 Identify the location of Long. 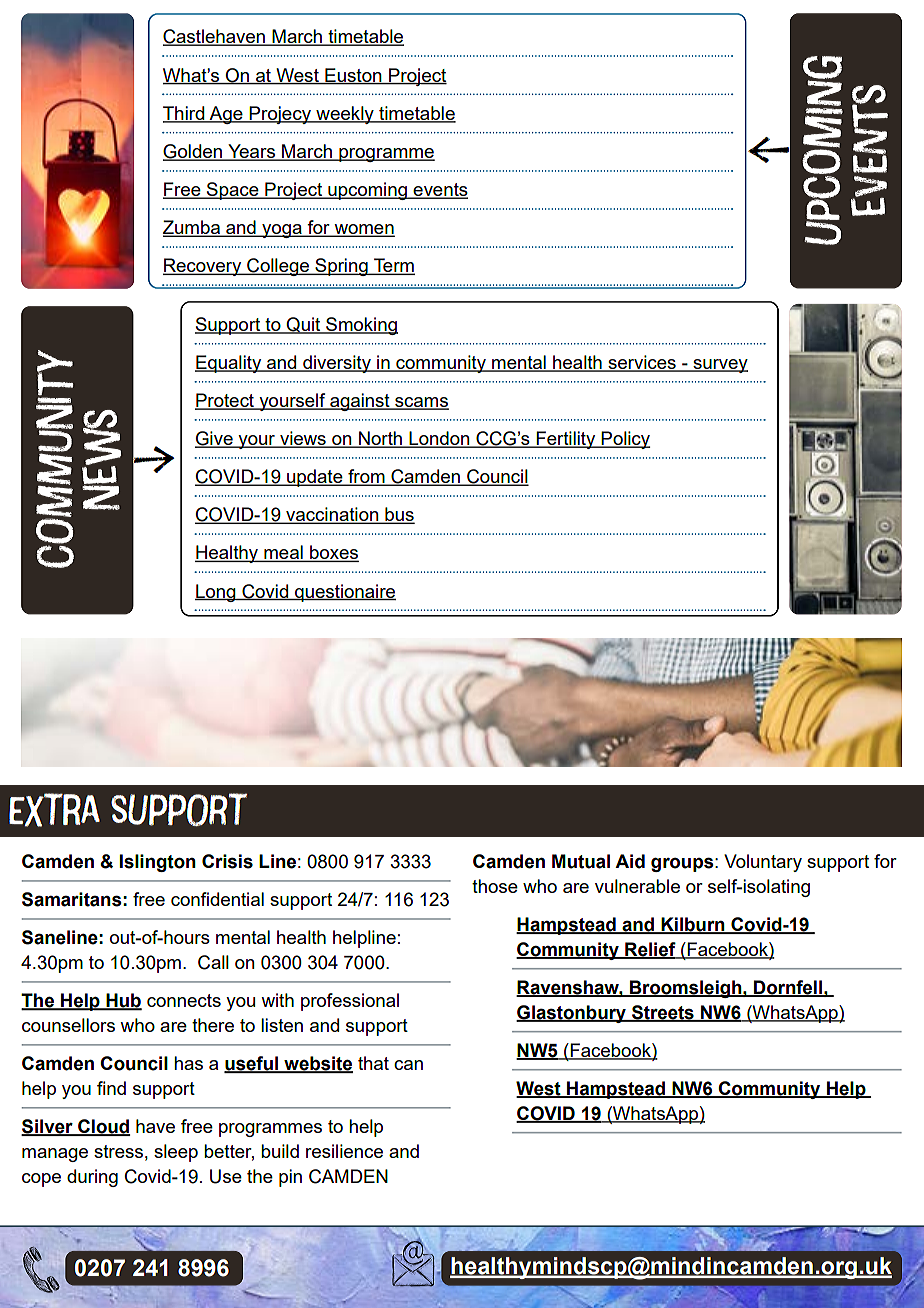
(216, 593).
